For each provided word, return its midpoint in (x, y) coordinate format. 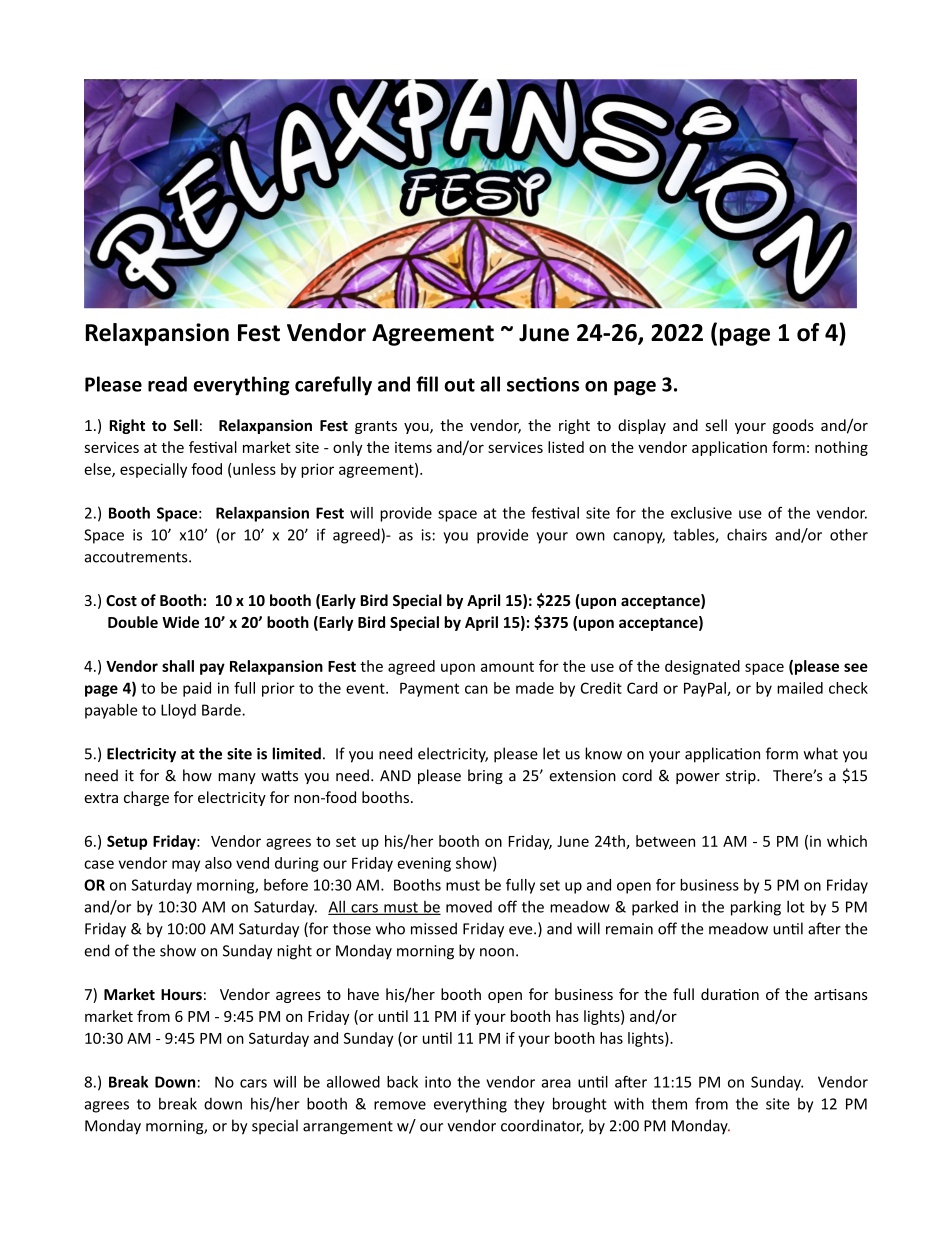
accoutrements (137, 557)
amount (507, 667)
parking (756, 908)
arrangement (348, 1128)
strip (742, 777)
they (529, 1105)
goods (793, 426)
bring (485, 776)
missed (434, 928)
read (167, 384)
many (237, 778)
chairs (747, 535)
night (294, 952)
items (413, 447)
